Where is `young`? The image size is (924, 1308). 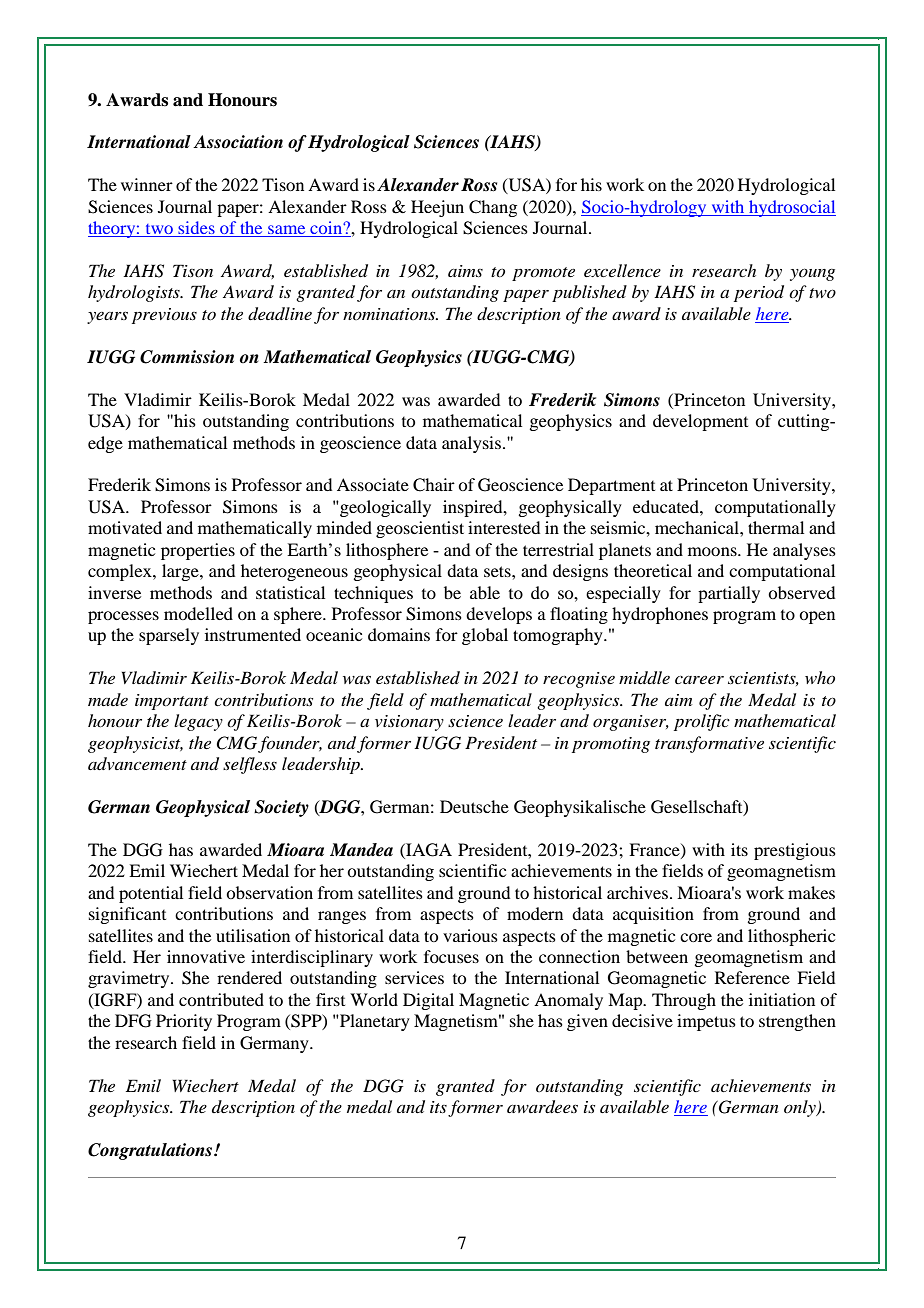
young is located at coordinates (812, 274).
